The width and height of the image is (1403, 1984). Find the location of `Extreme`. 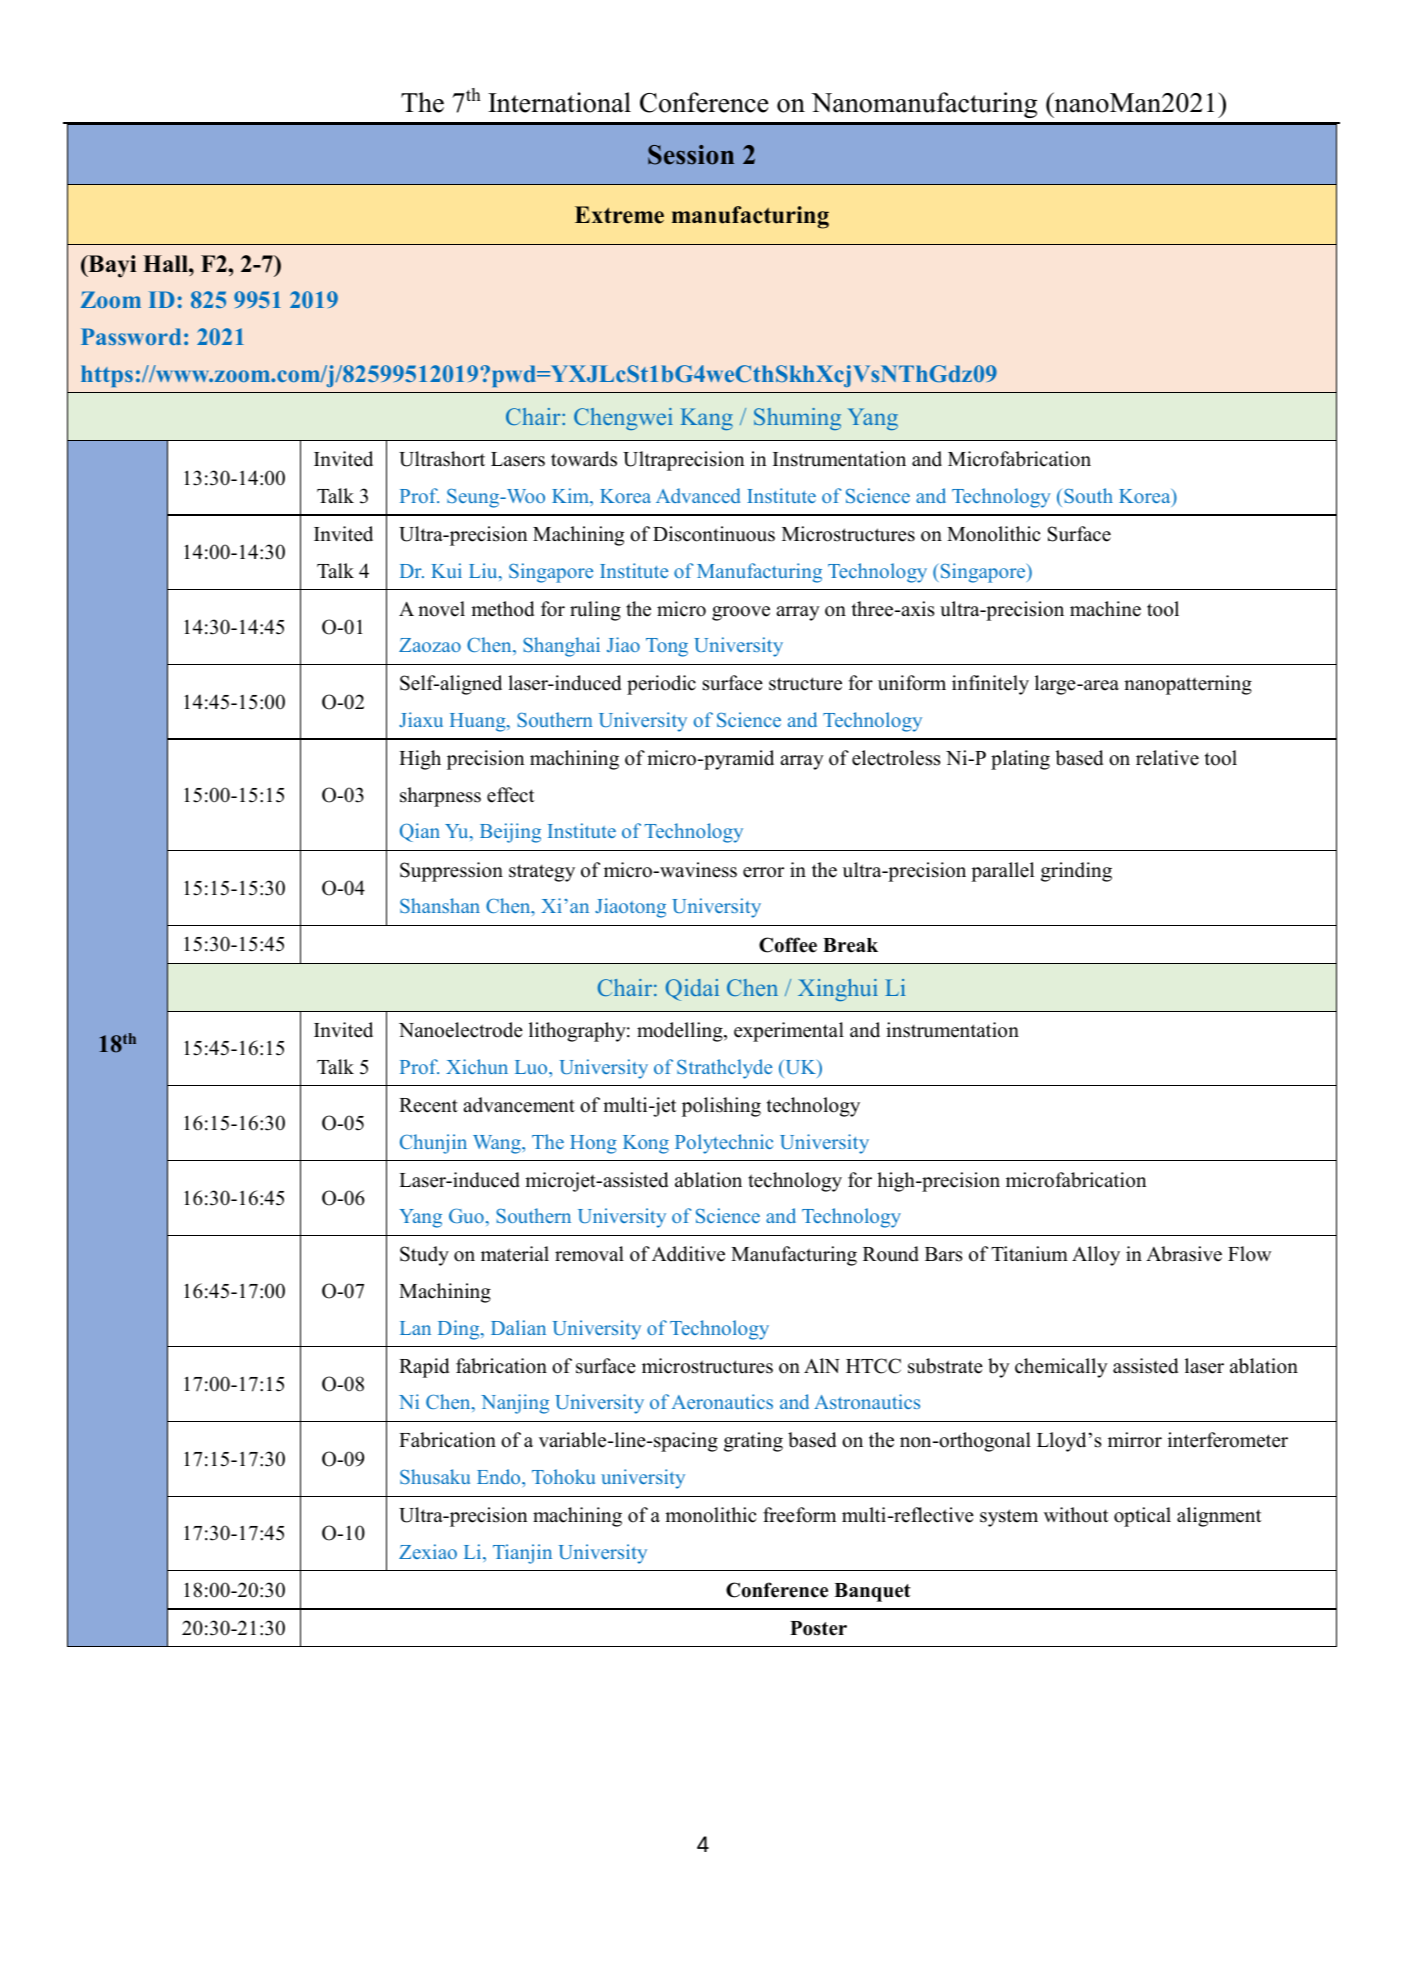

Extreme is located at coordinates (619, 215).
